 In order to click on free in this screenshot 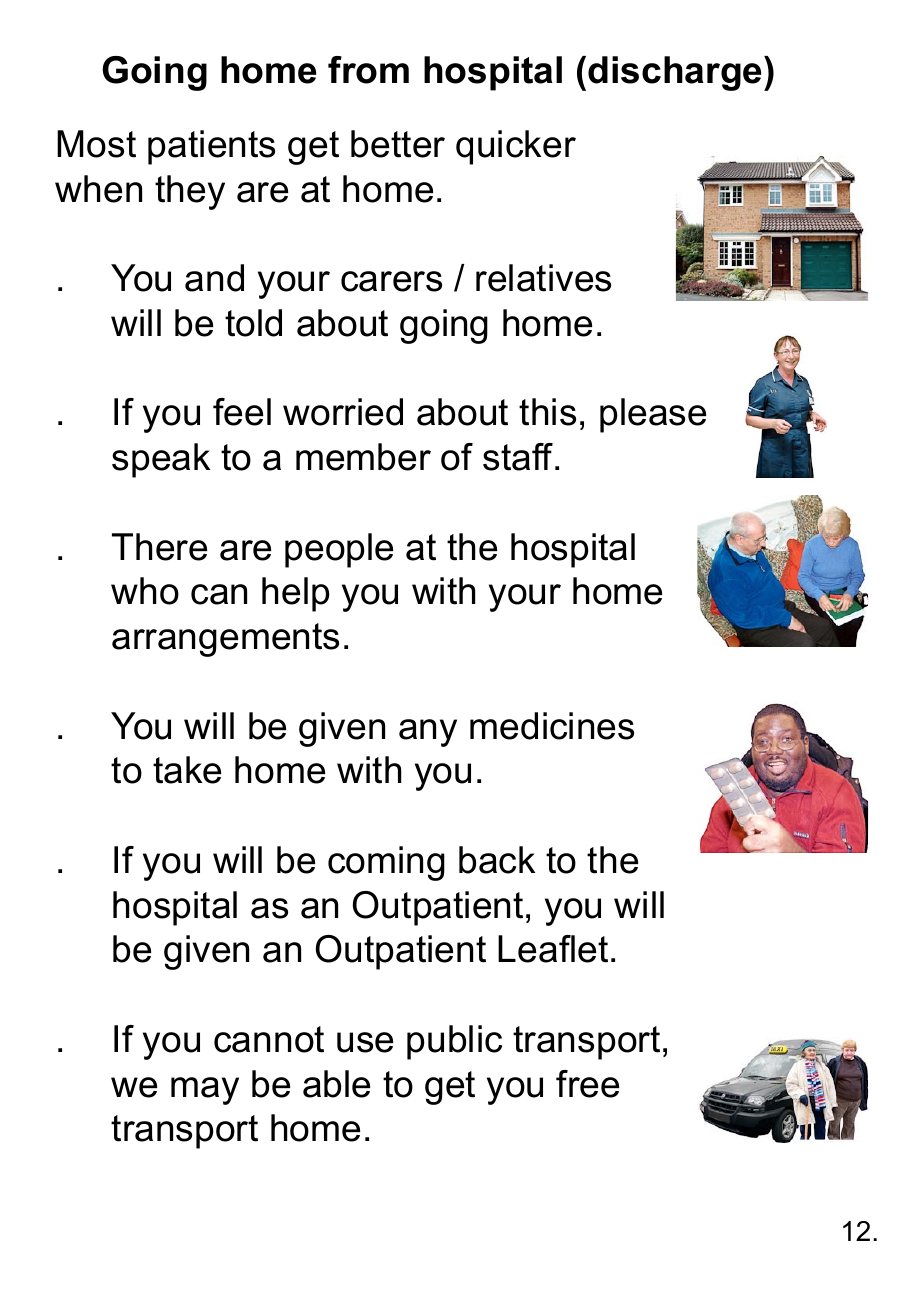, I will do `click(587, 1084)`.
